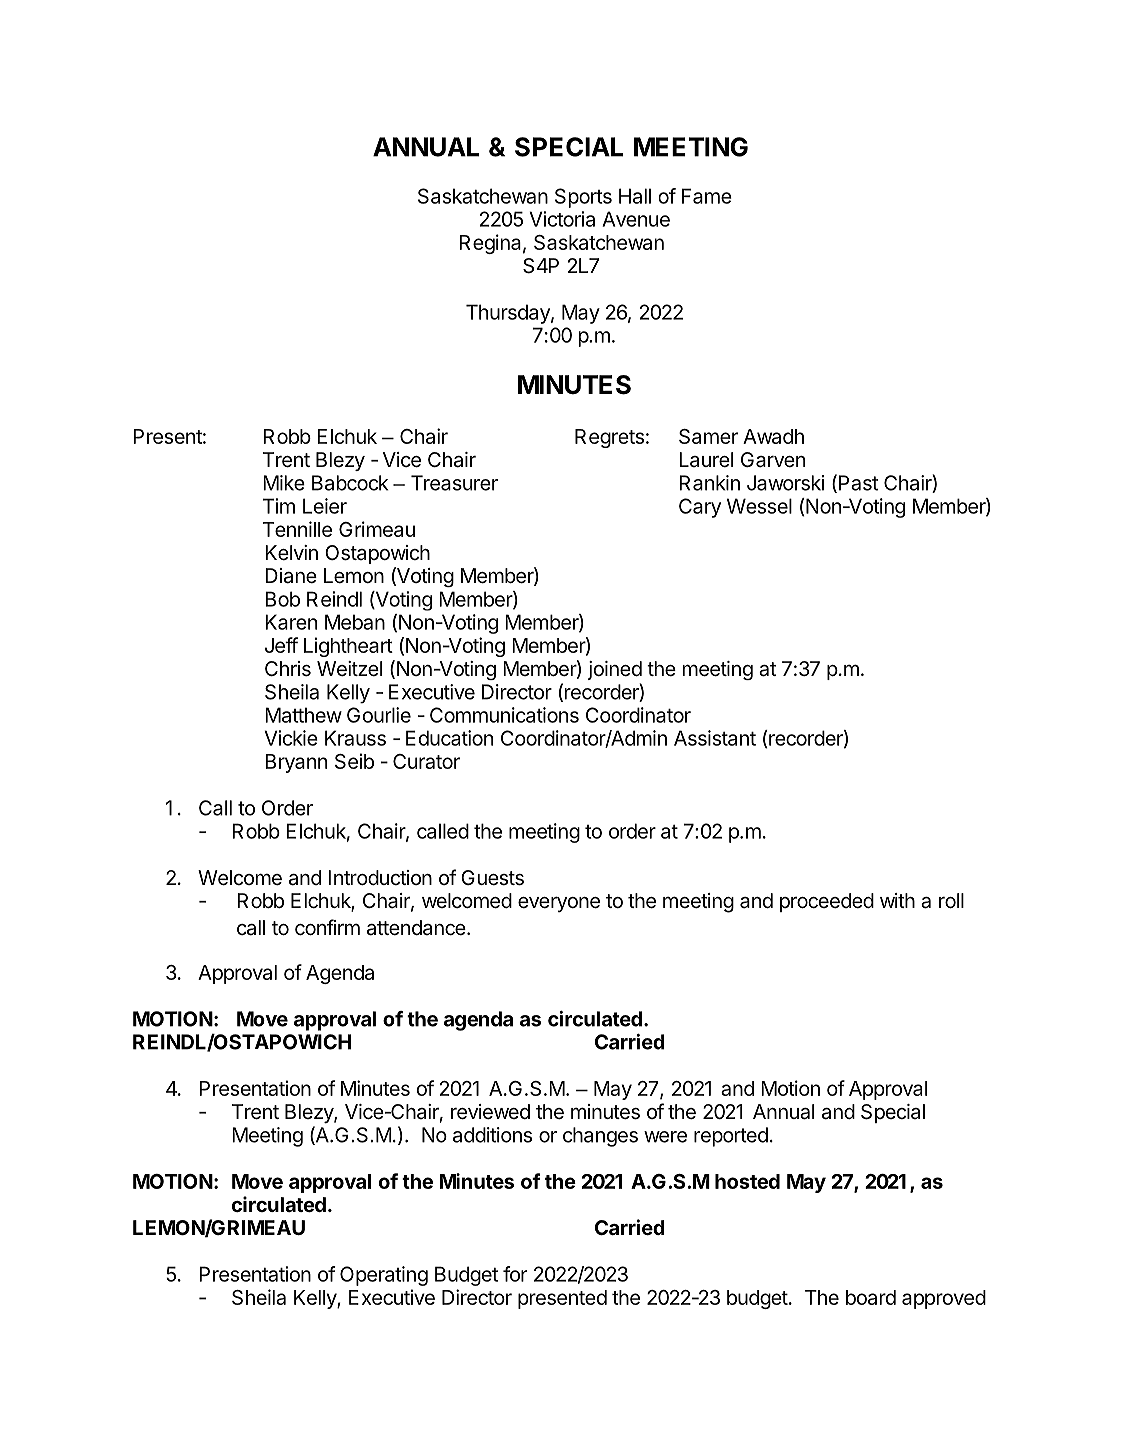 The width and height of the screenshot is (1122, 1453). Describe the element at coordinates (707, 196) in the screenshot. I see `Fame` at that location.
